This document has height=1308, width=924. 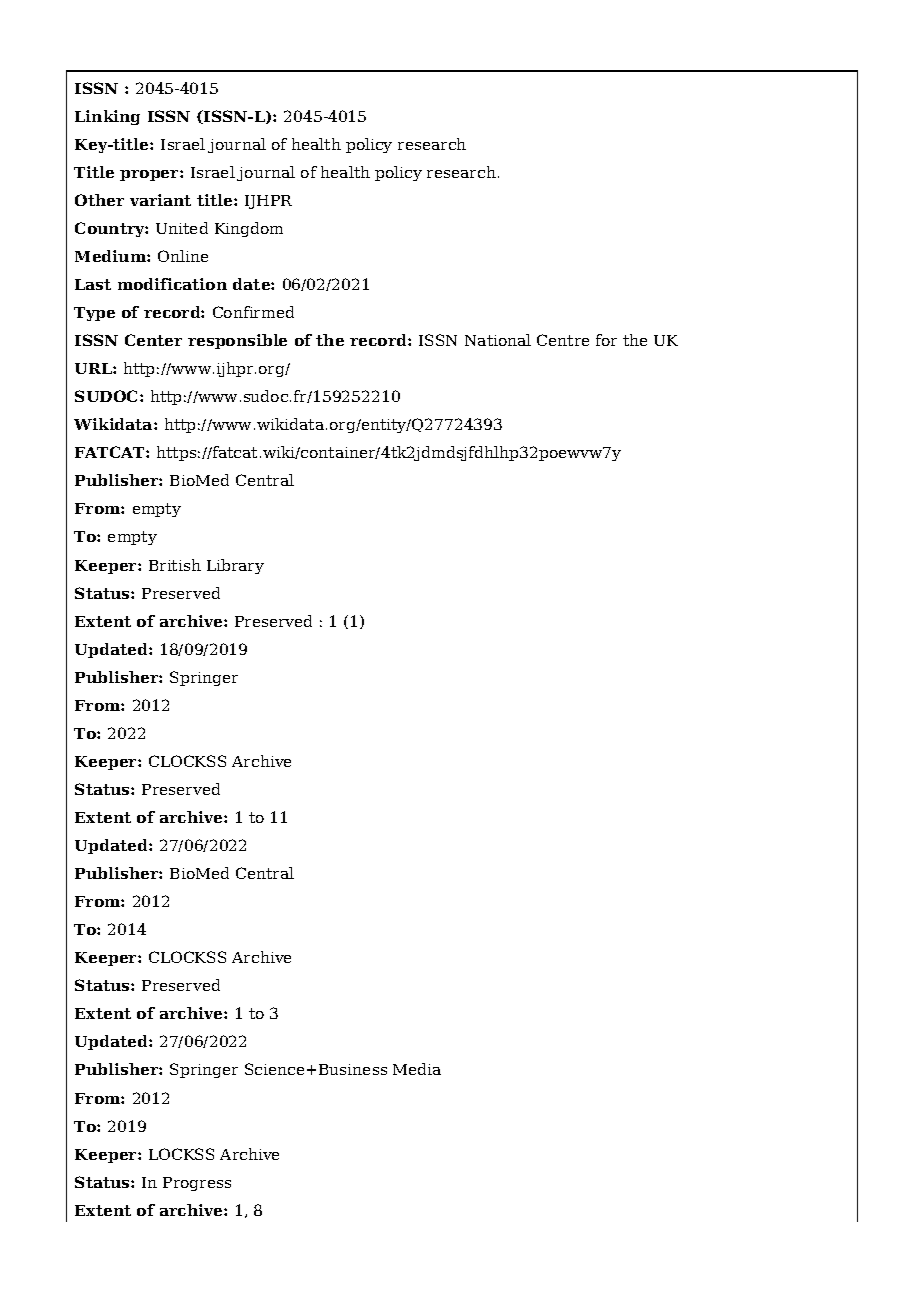 What do you see at coordinates (153, 340) in the document?
I see `Center` at bounding box center [153, 340].
